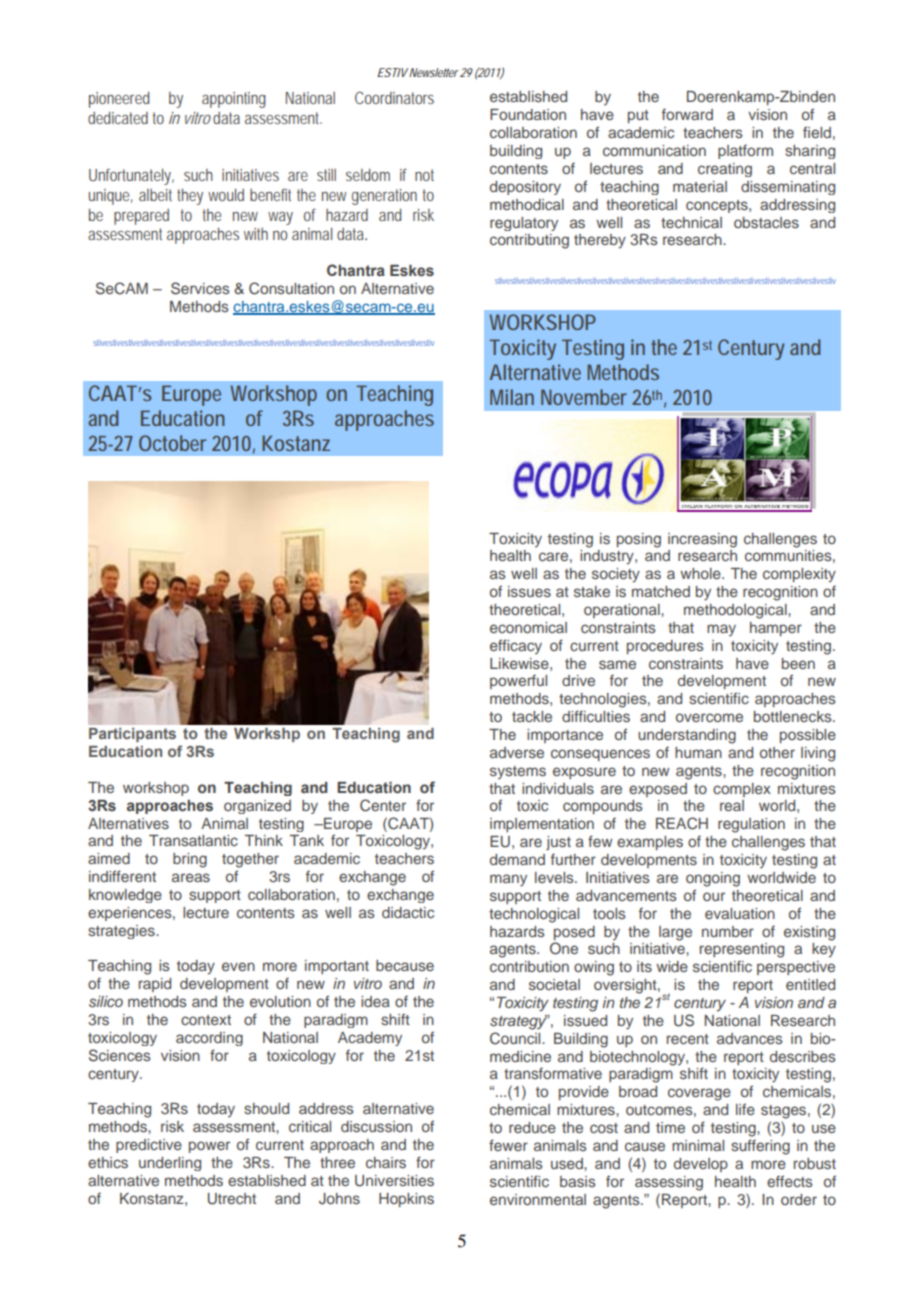 The image size is (924, 1308). I want to click on many, so click(508, 880).
